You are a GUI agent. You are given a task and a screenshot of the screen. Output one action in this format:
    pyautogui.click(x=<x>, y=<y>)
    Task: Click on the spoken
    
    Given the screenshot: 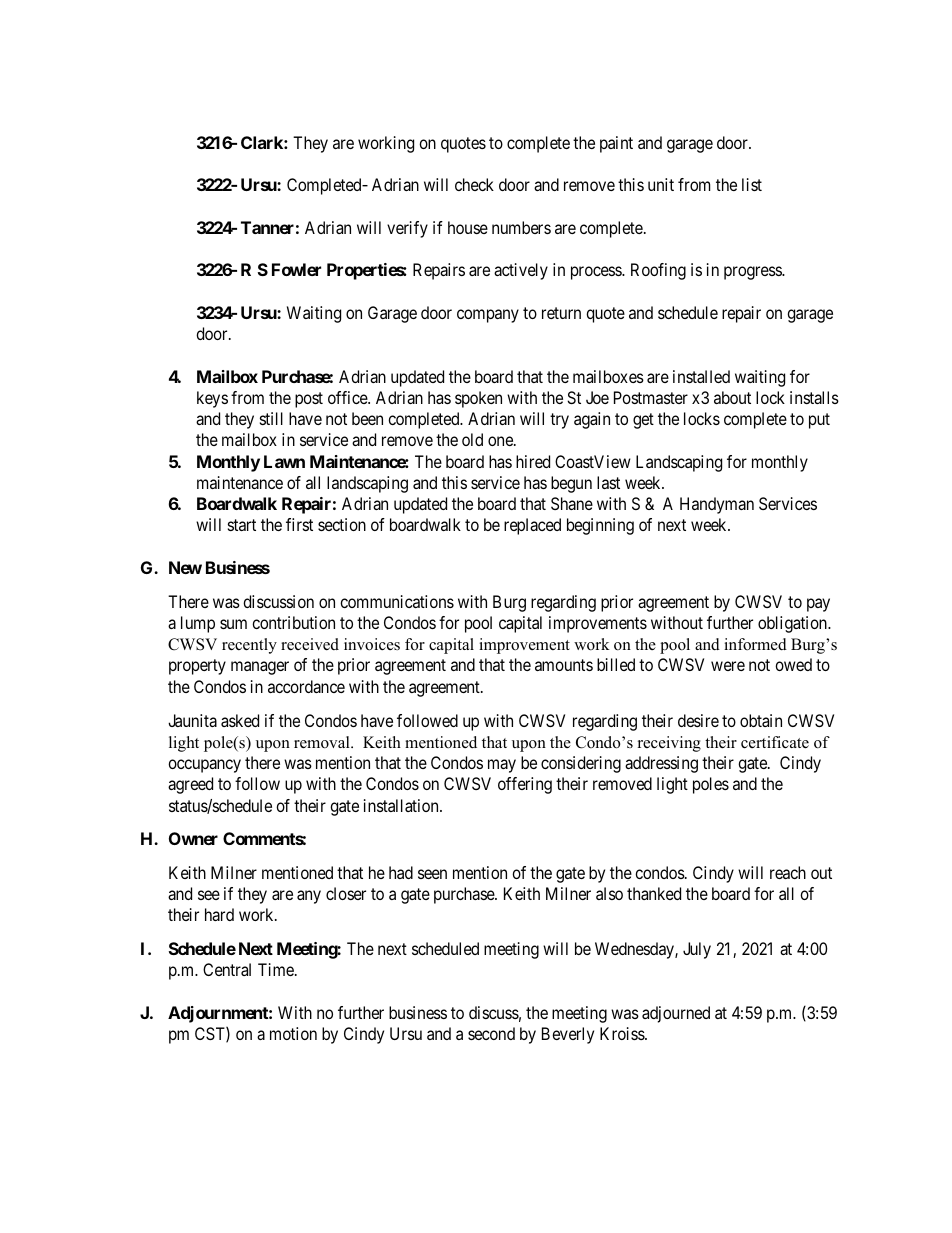 What is the action you would take?
    pyautogui.click(x=478, y=399)
